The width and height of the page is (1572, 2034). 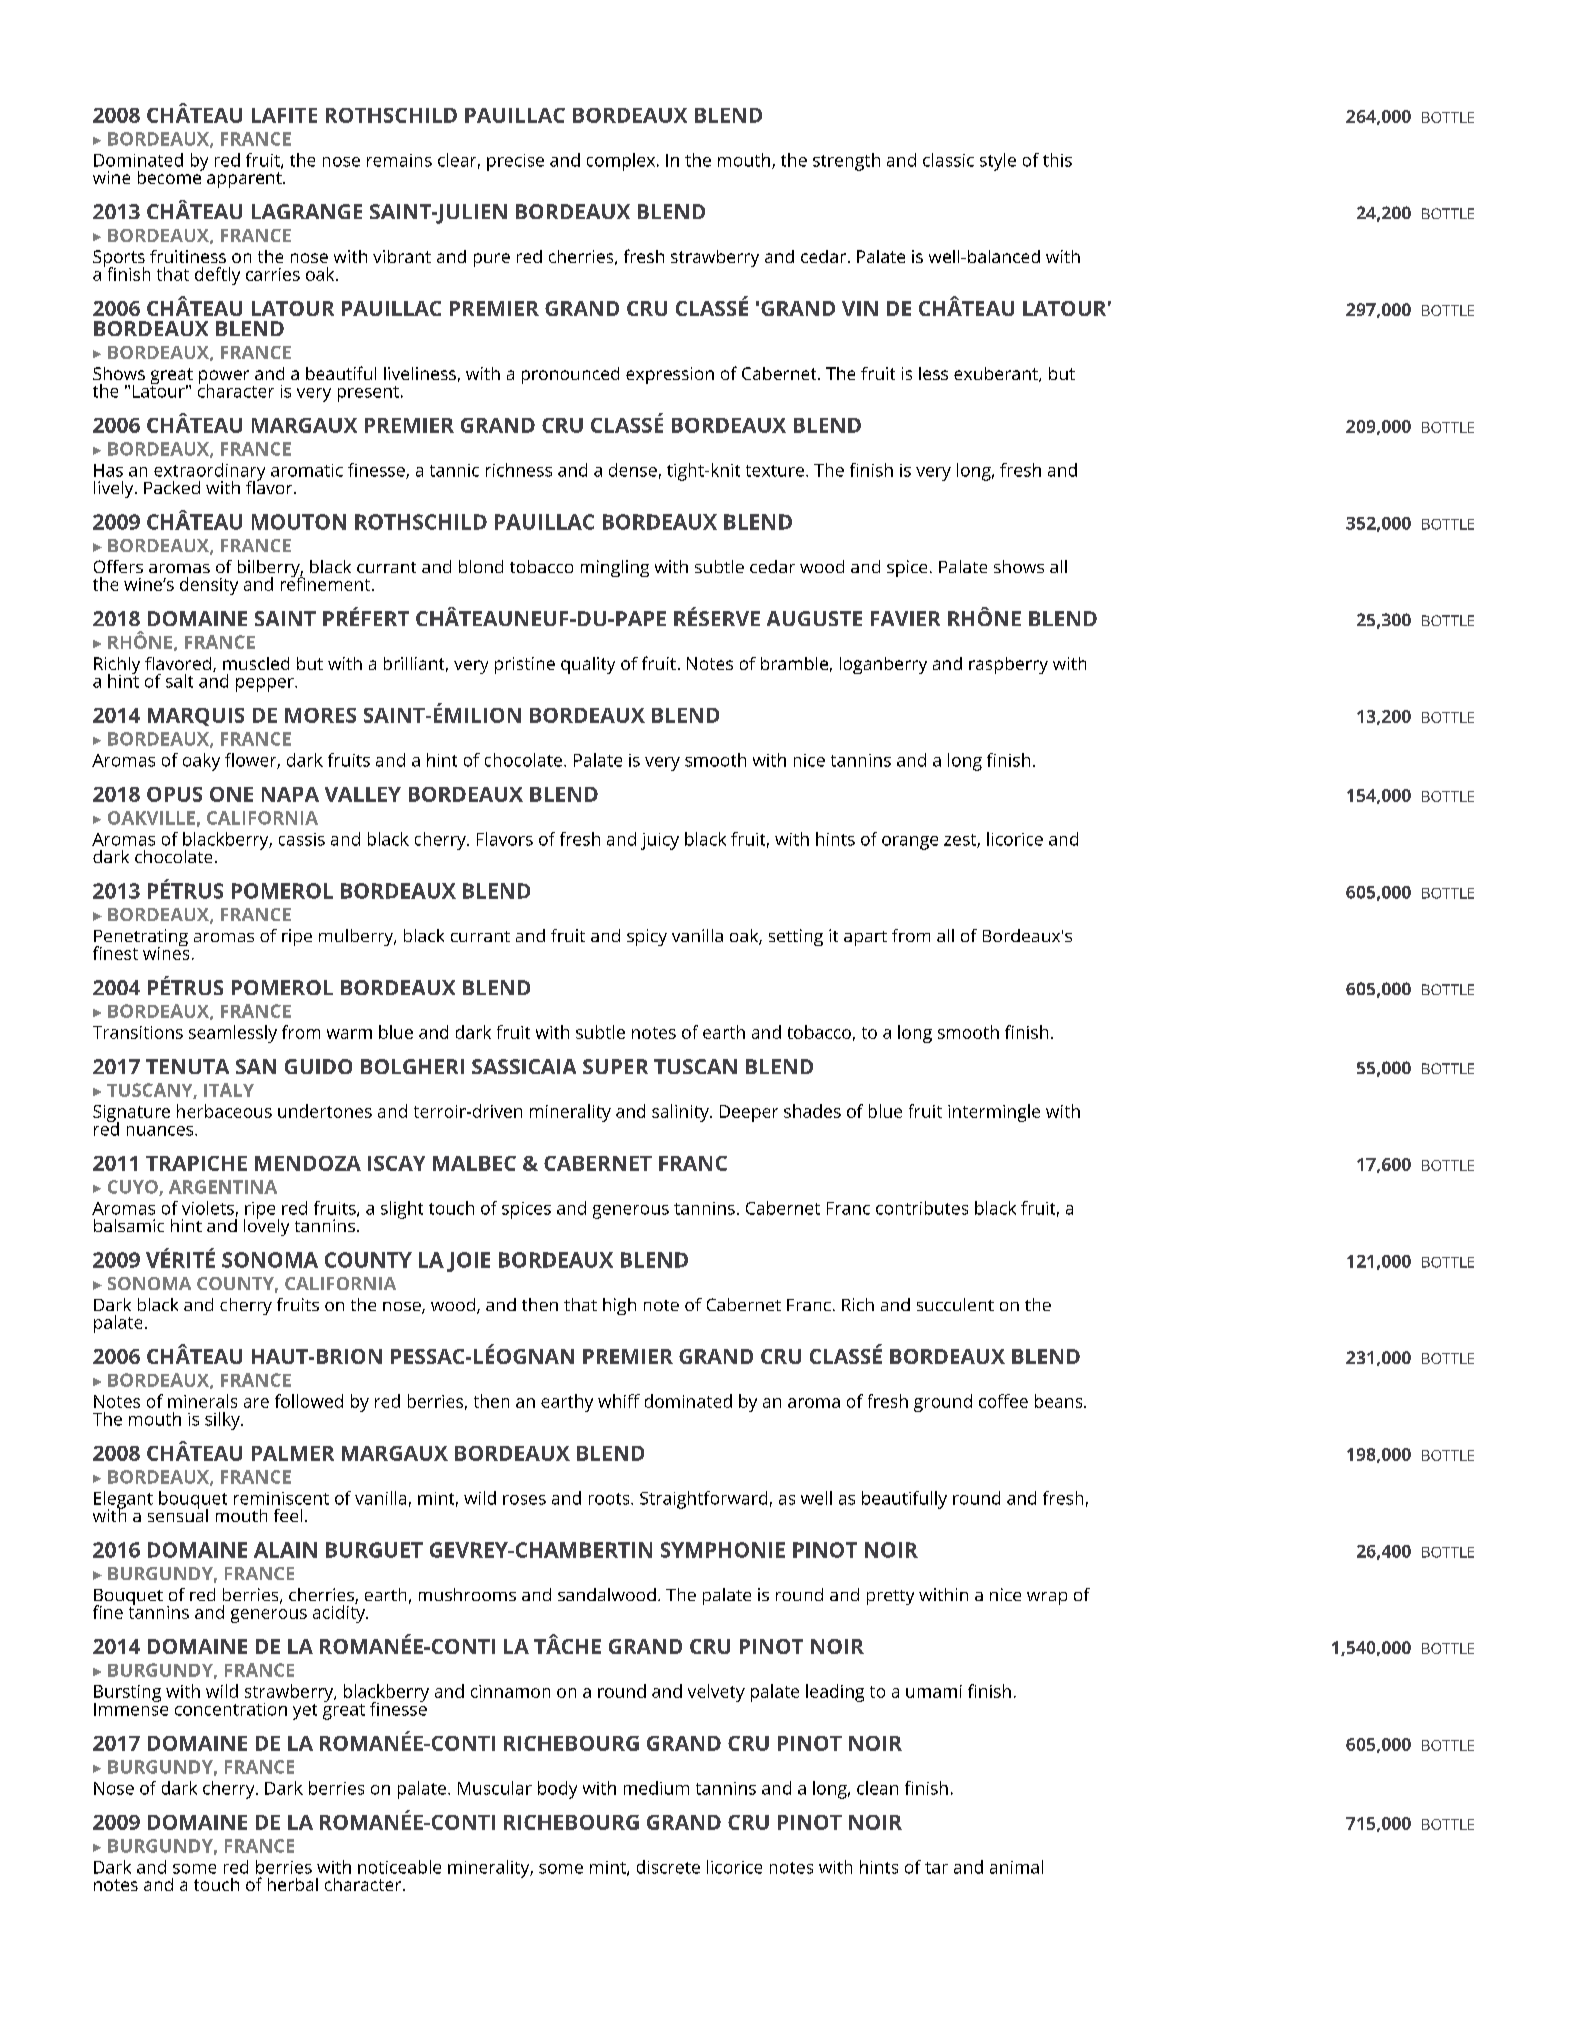 I want to click on style, so click(x=998, y=162).
